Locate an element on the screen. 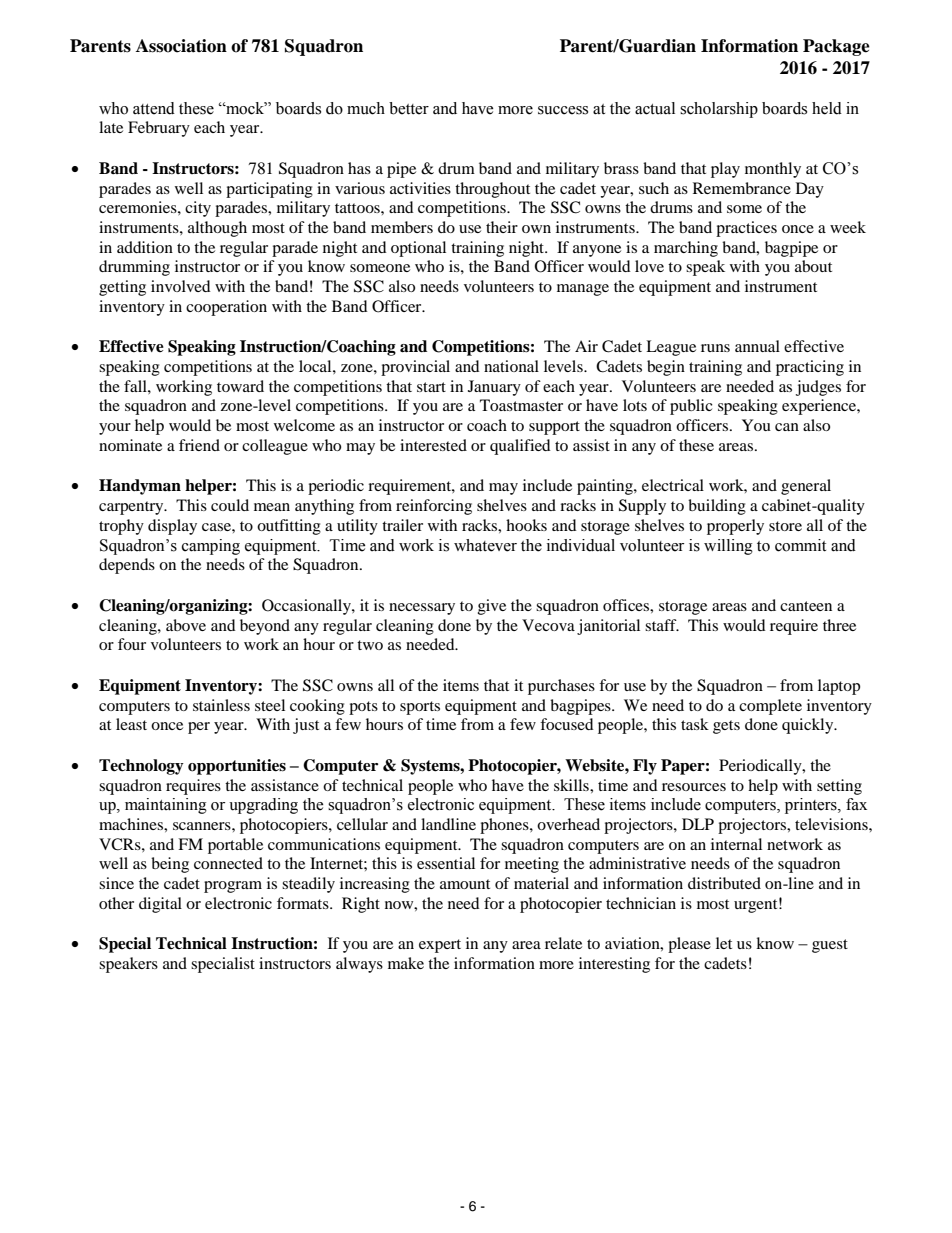 Image resolution: width=952 pixels, height=1233 pixels. store is located at coordinates (785, 526).
